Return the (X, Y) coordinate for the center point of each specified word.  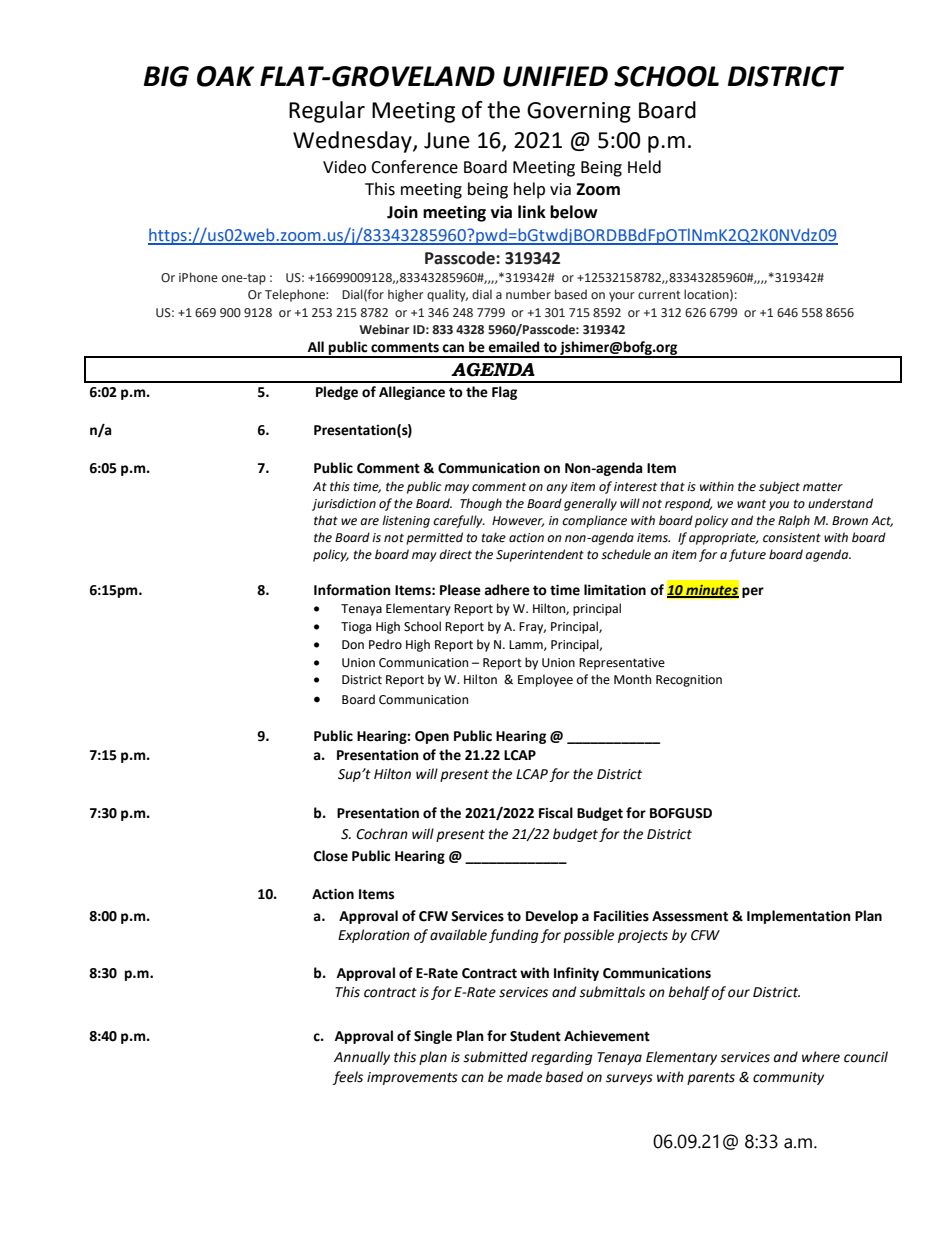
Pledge (337, 393)
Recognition (689, 681)
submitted (495, 1057)
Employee (545, 680)
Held (644, 167)
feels (348, 1078)
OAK (226, 76)
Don (353, 645)
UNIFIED (555, 76)
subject (779, 487)
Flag (504, 393)
